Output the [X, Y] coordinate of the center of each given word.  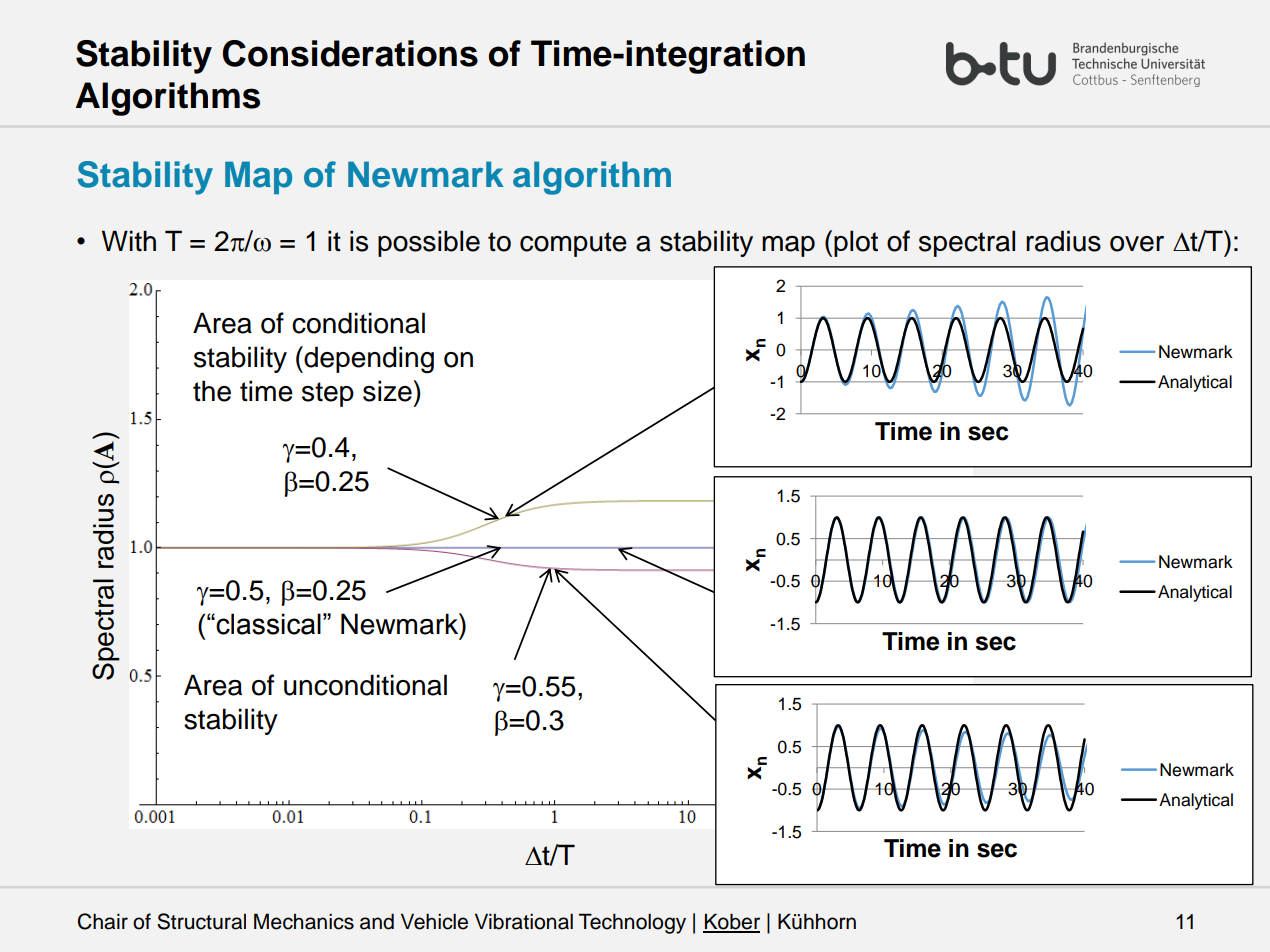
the [212, 391]
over [1137, 244]
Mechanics [304, 921]
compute [573, 244]
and [377, 921]
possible [429, 243]
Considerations [350, 53]
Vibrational [524, 921]
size [387, 391]
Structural [201, 921]
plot [856, 243]
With [129, 240]
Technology [632, 923]
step [328, 394]
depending [369, 359]
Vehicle [434, 921]
